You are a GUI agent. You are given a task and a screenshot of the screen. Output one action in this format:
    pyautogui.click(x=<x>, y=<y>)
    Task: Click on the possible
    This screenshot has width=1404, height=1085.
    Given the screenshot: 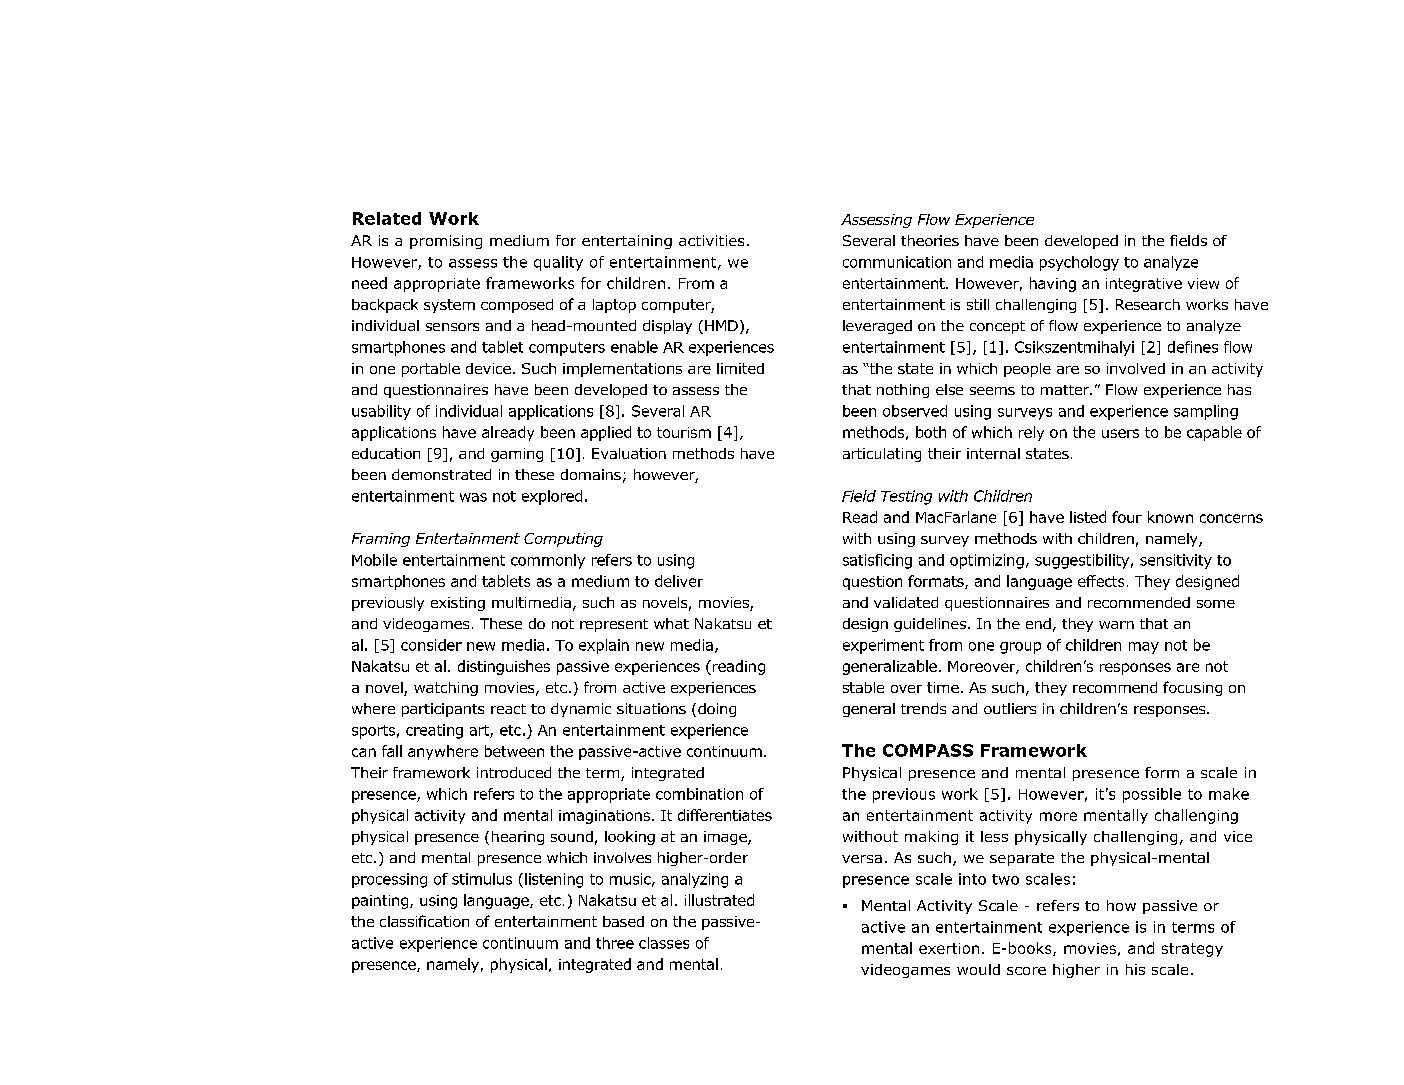 What is the action you would take?
    pyautogui.click(x=1152, y=795)
